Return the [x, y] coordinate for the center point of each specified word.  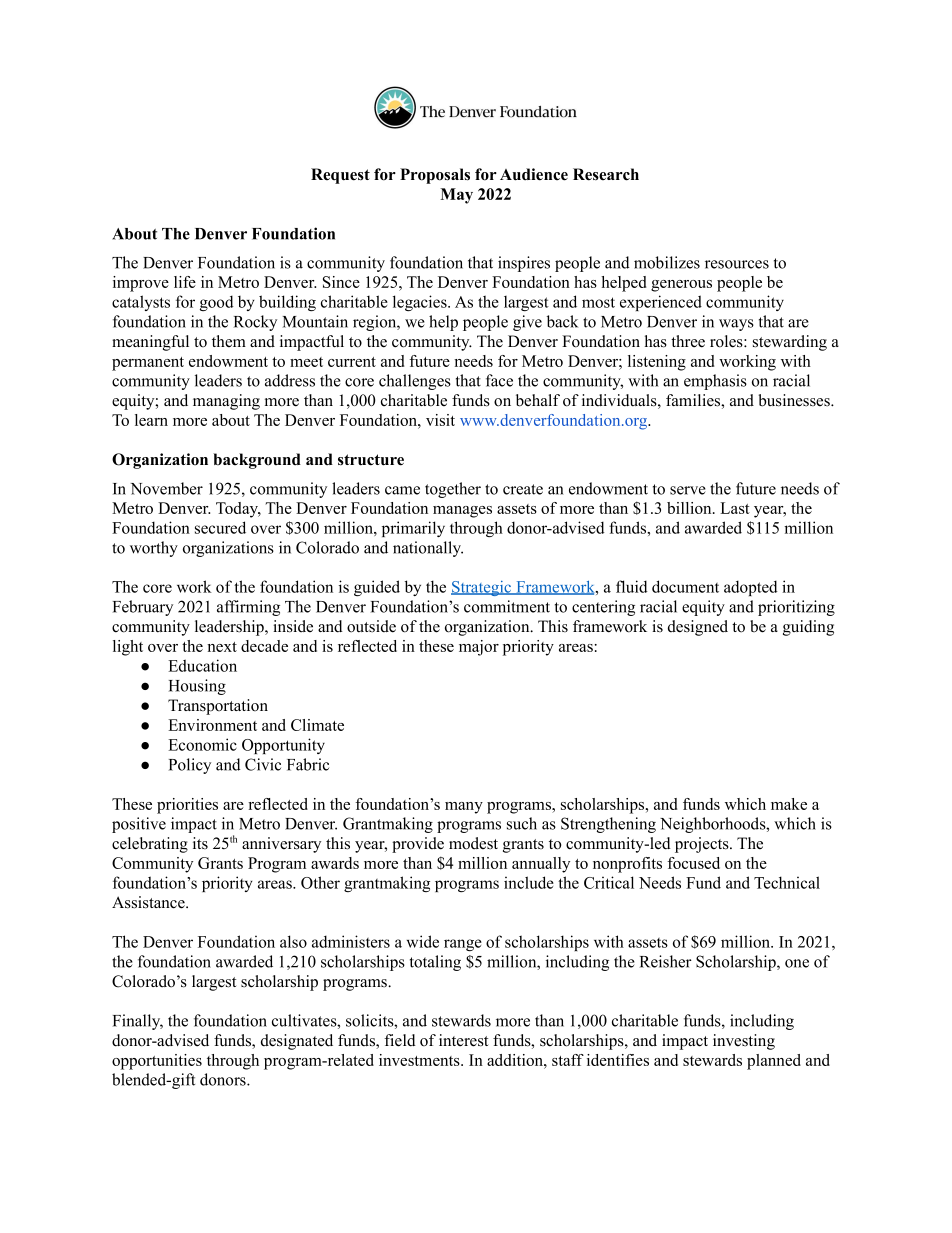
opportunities [157, 1062]
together [453, 490]
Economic [202, 744]
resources [737, 264]
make [789, 804]
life [185, 282]
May [456, 196]
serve [688, 490]
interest [463, 1040]
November [167, 488]
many [464, 808]
